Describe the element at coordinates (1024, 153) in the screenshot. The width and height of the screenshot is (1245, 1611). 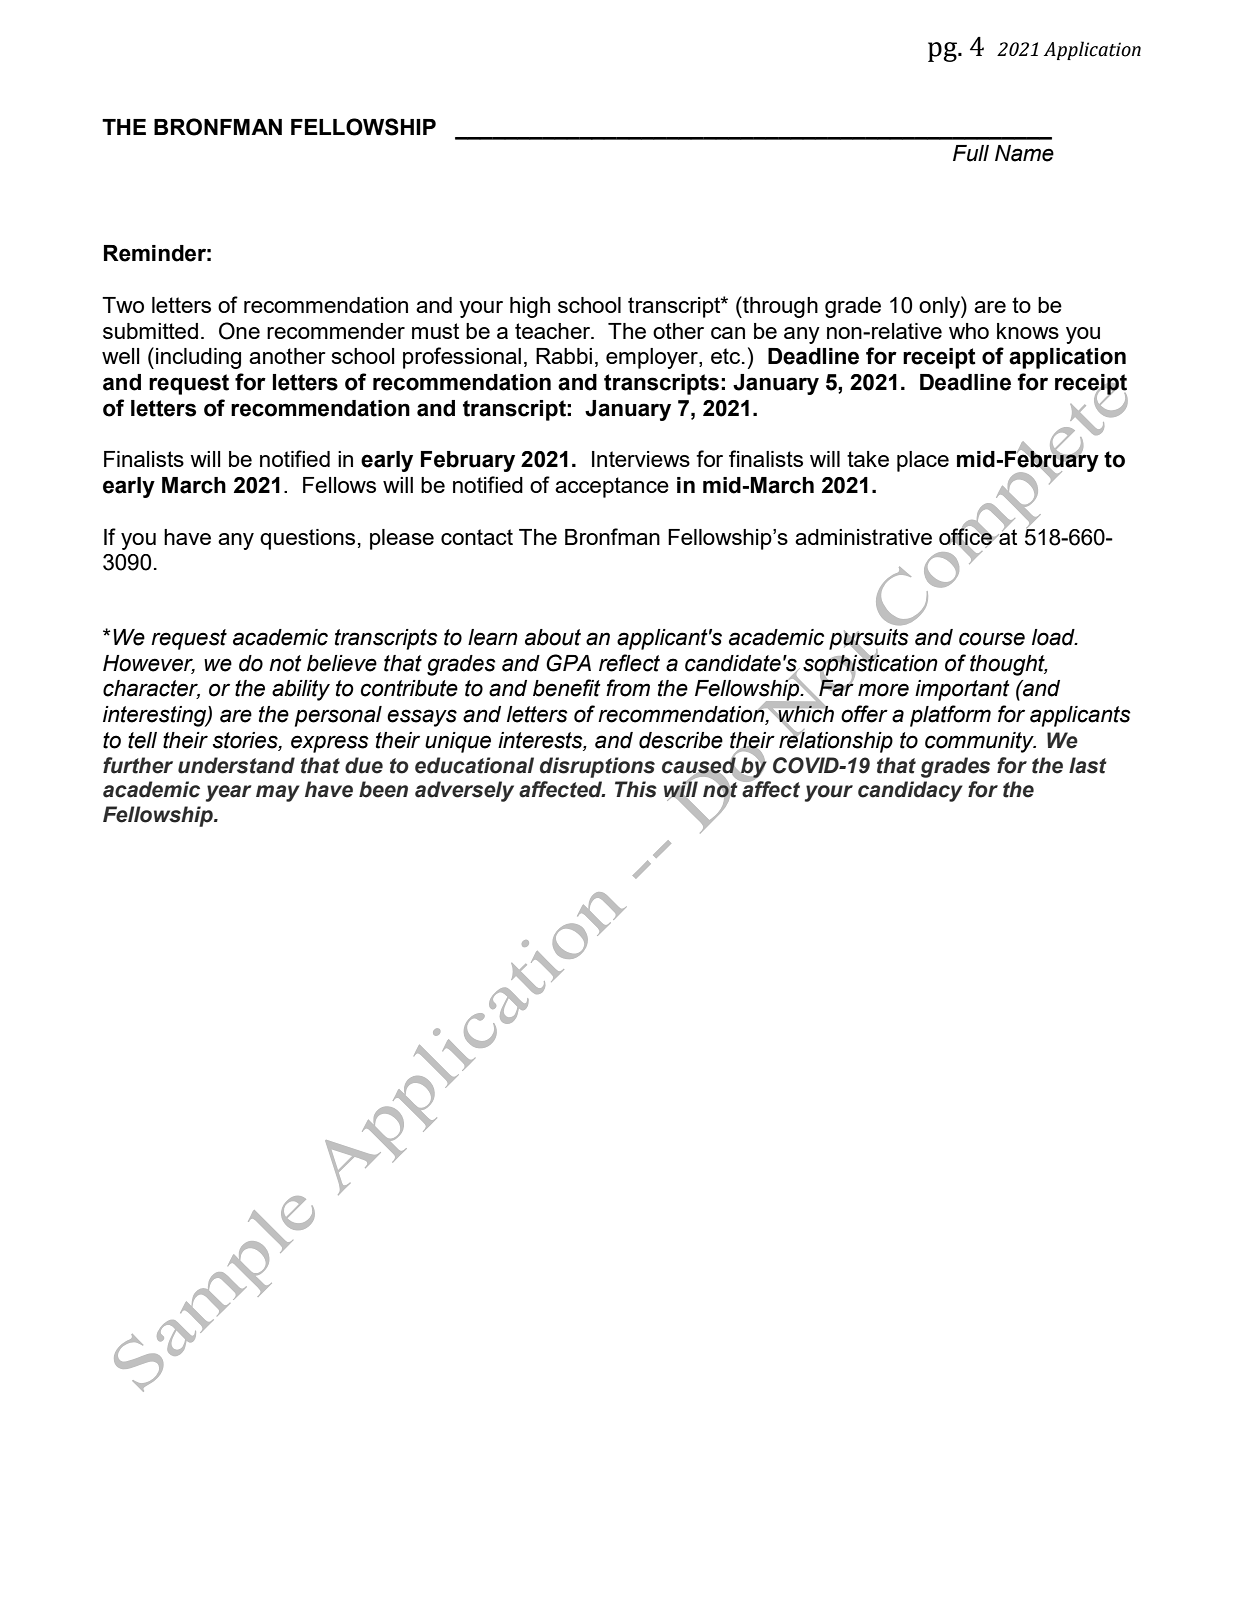
I see `Name` at that location.
